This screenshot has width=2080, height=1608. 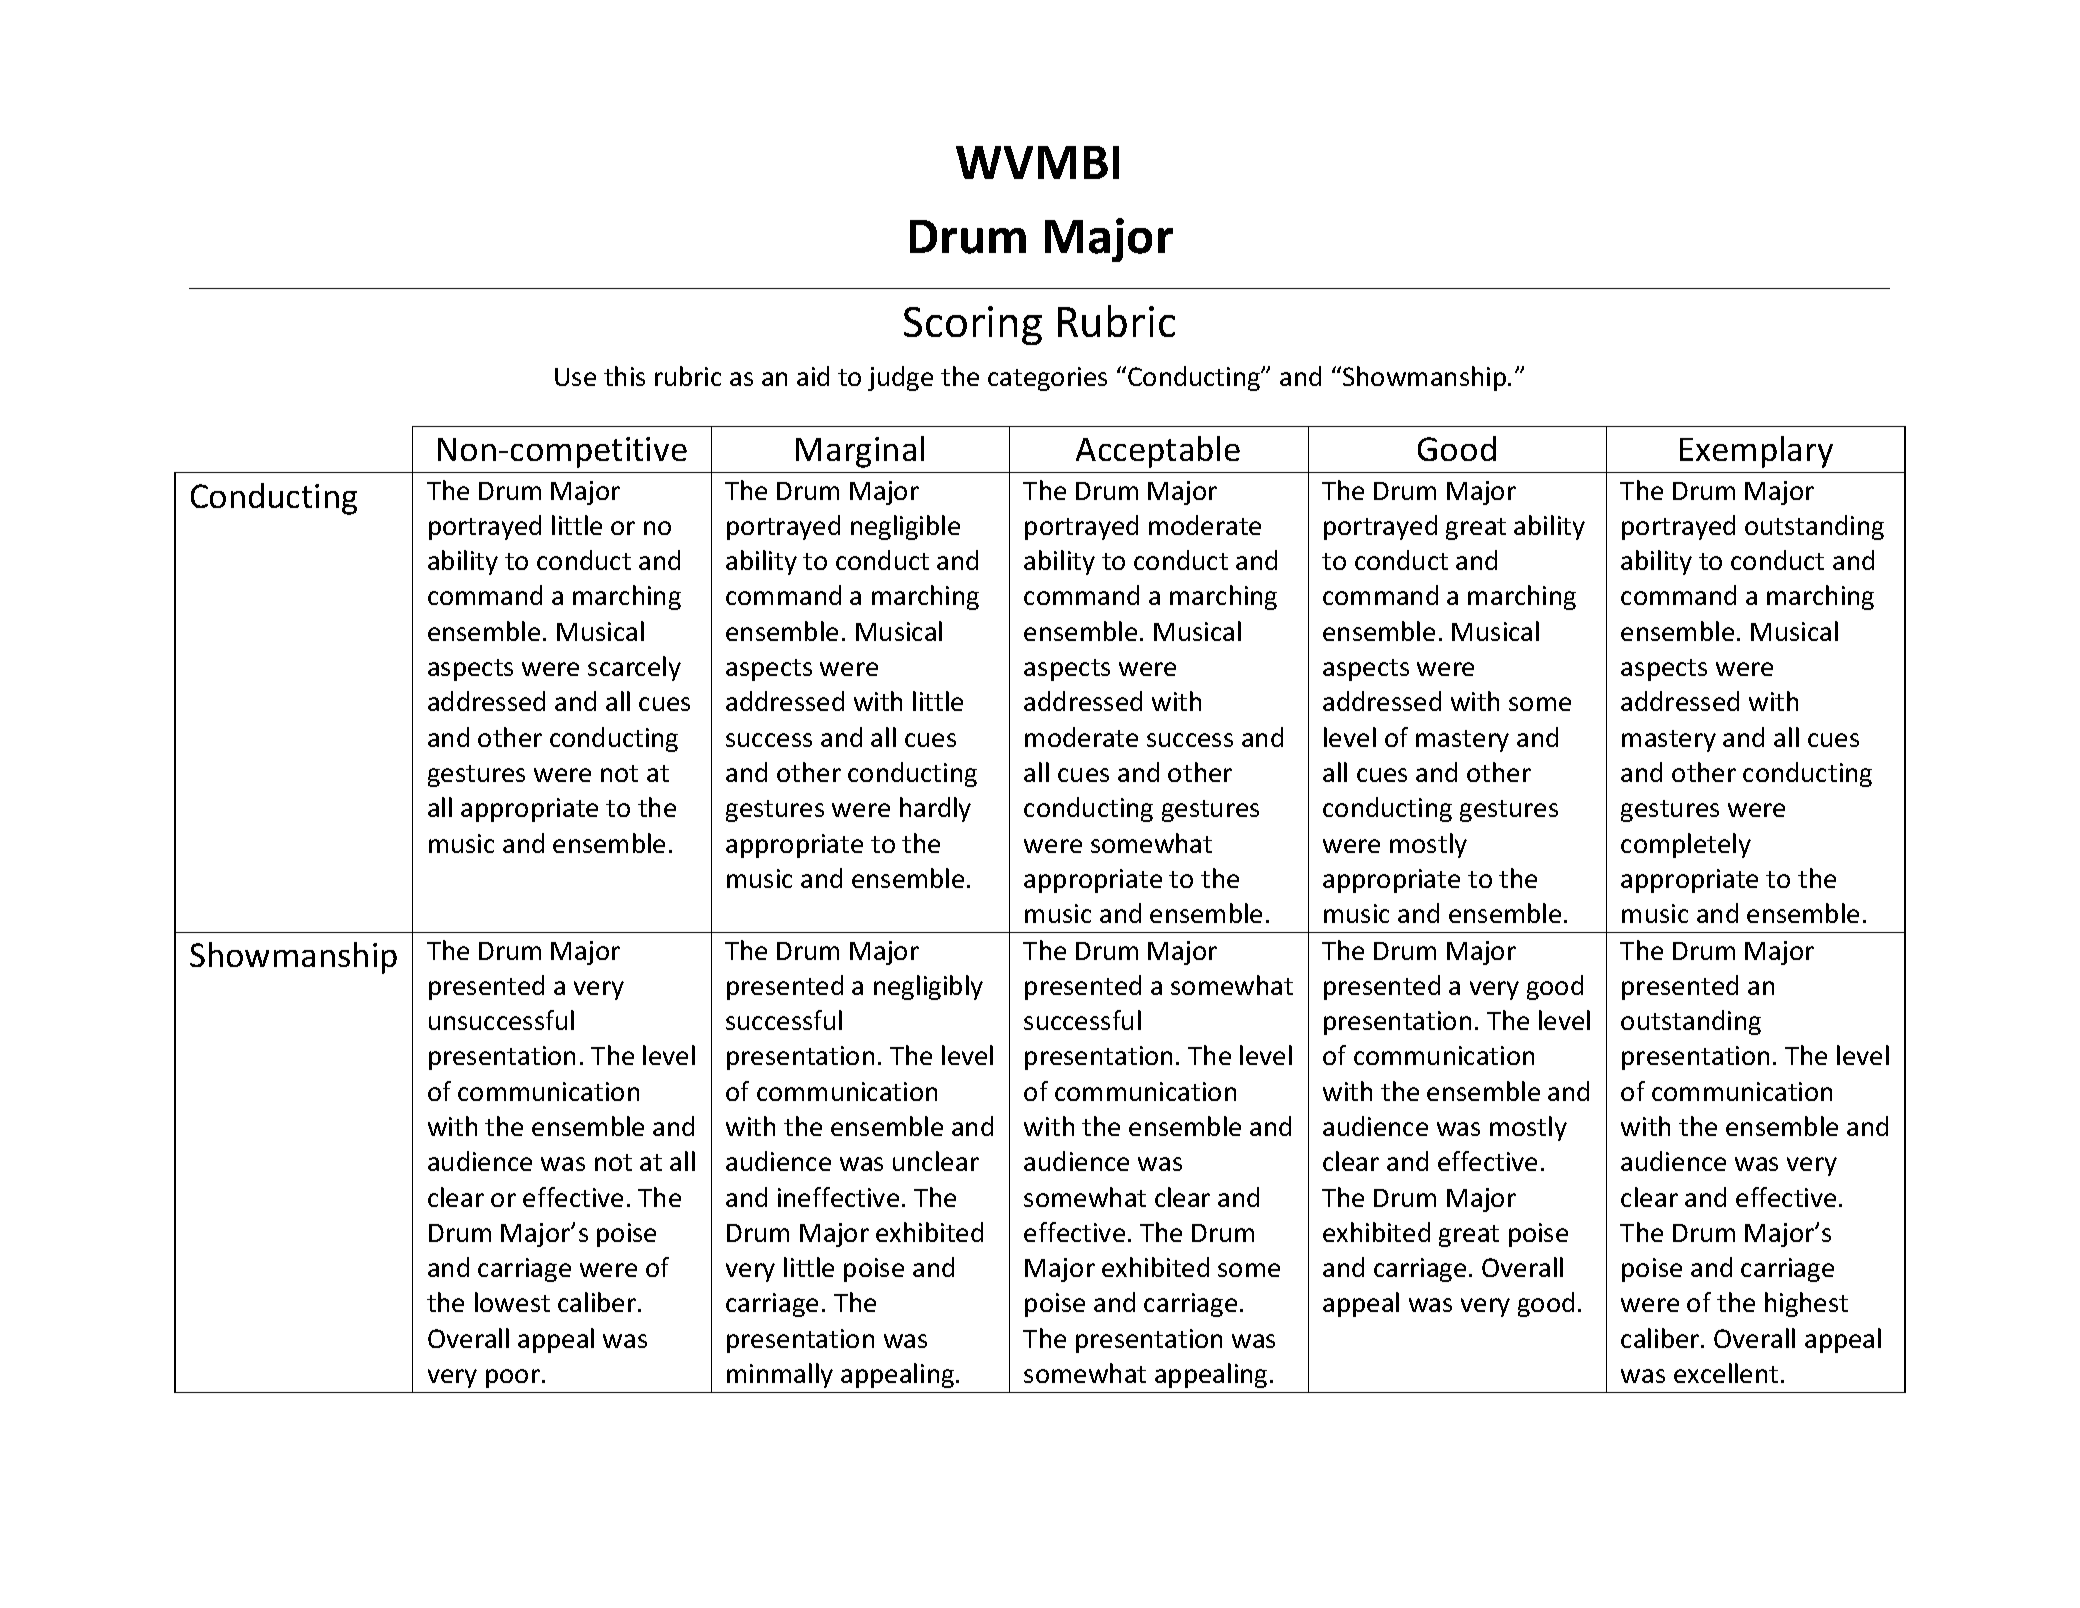 What do you see at coordinates (860, 452) in the screenshot?
I see `Marginal` at bounding box center [860, 452].
